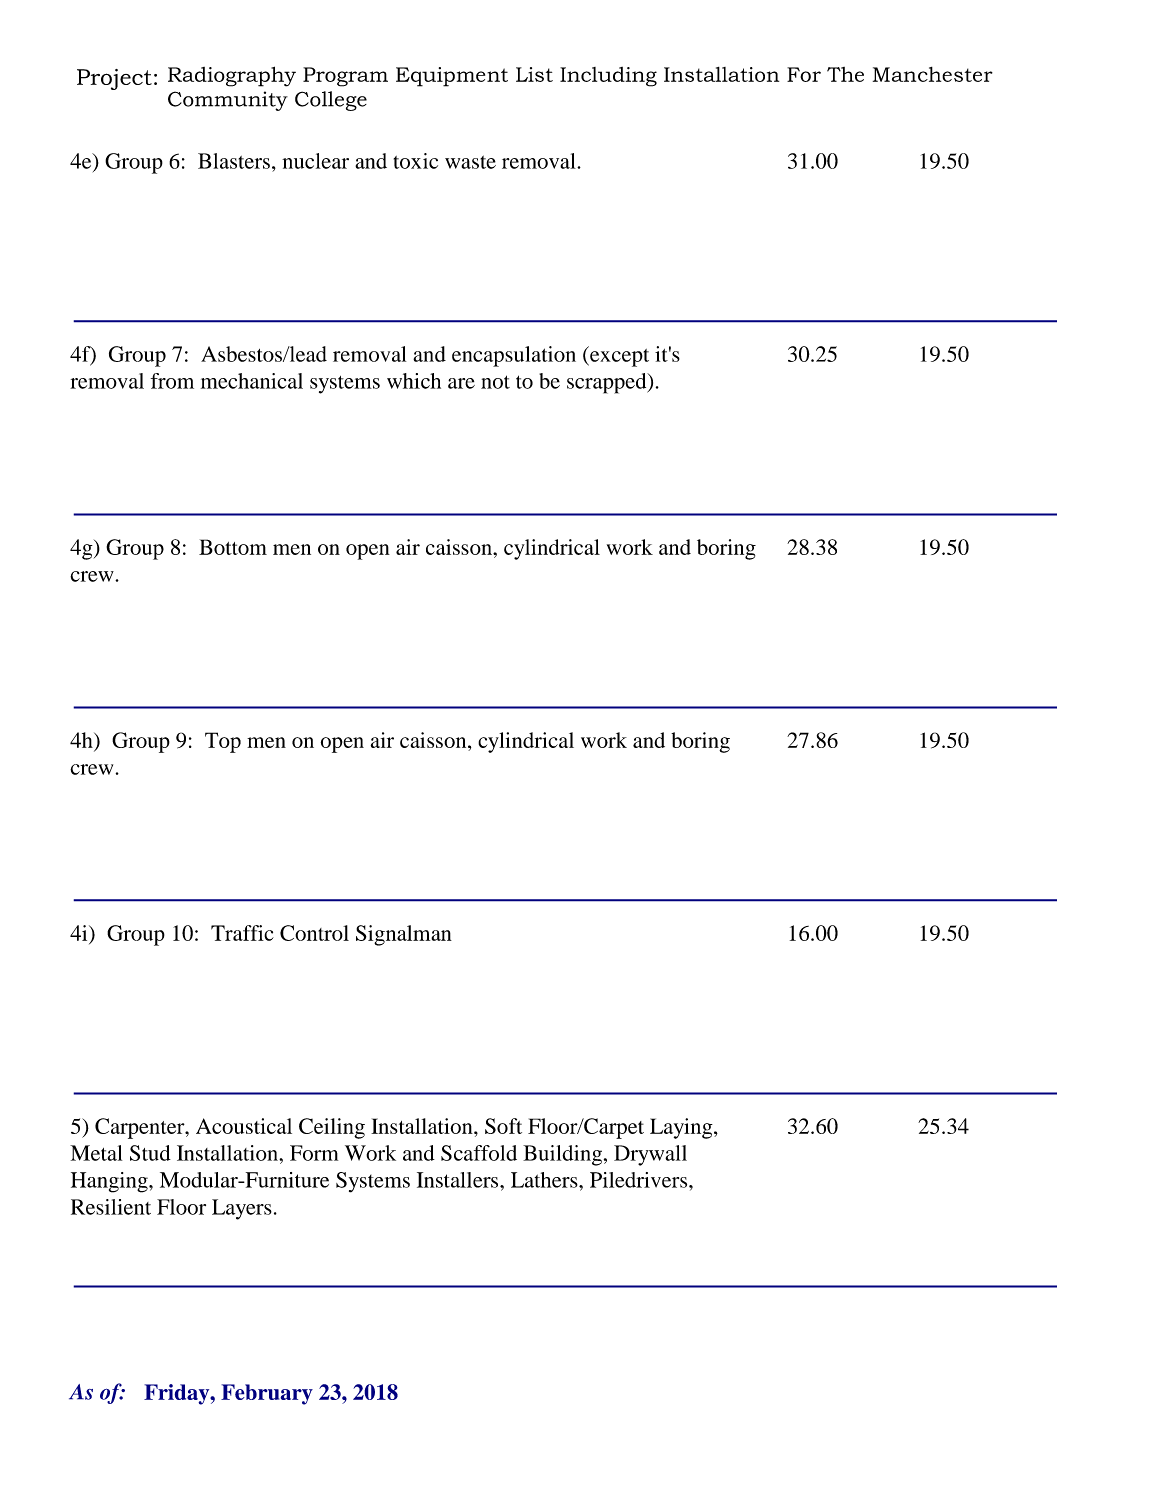  What do you see at coordinates (228, 101) in the document?
I see `Community` at bounding box center [228, 101].
